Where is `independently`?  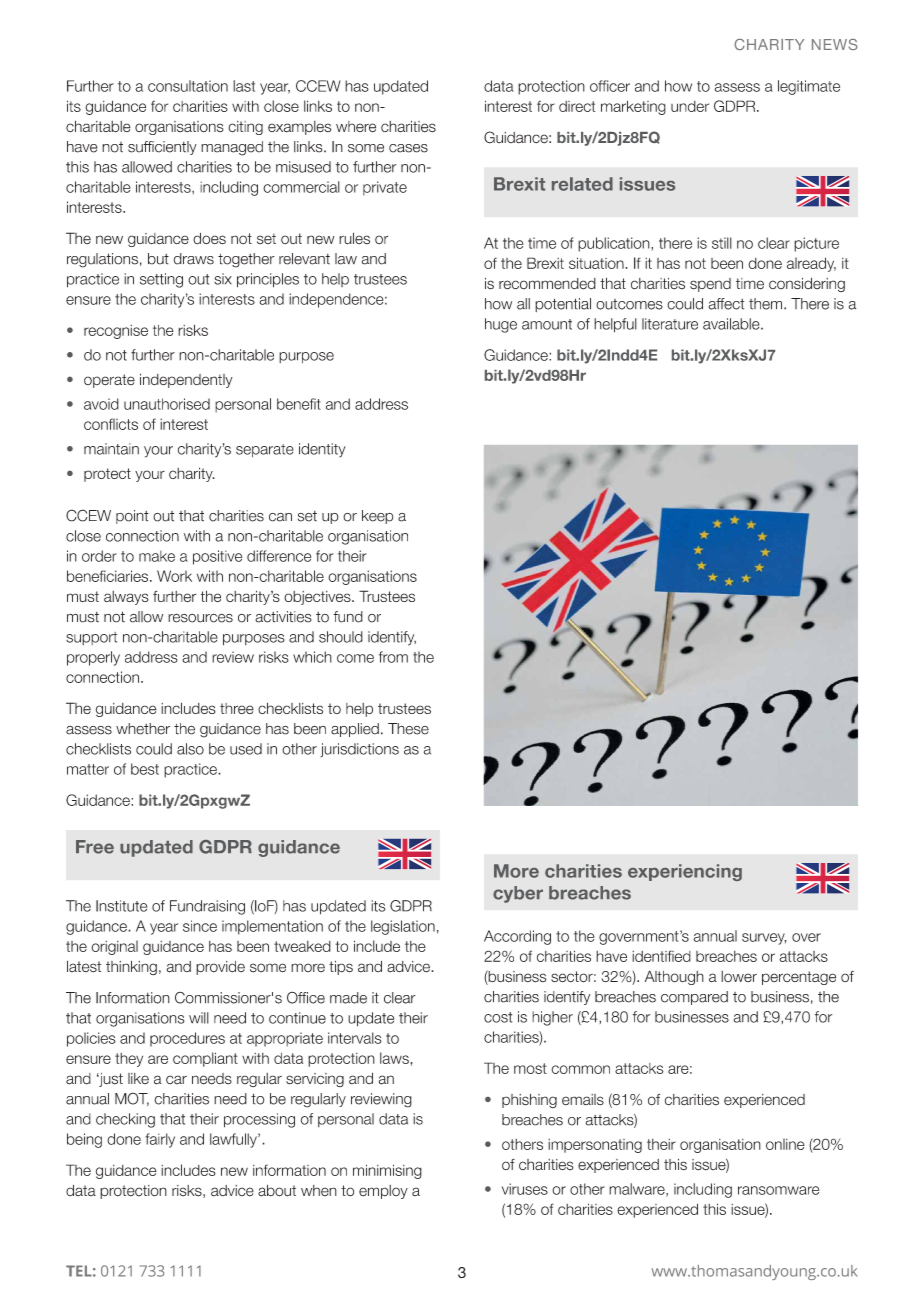
independently is located at coordinates (186, 380).
